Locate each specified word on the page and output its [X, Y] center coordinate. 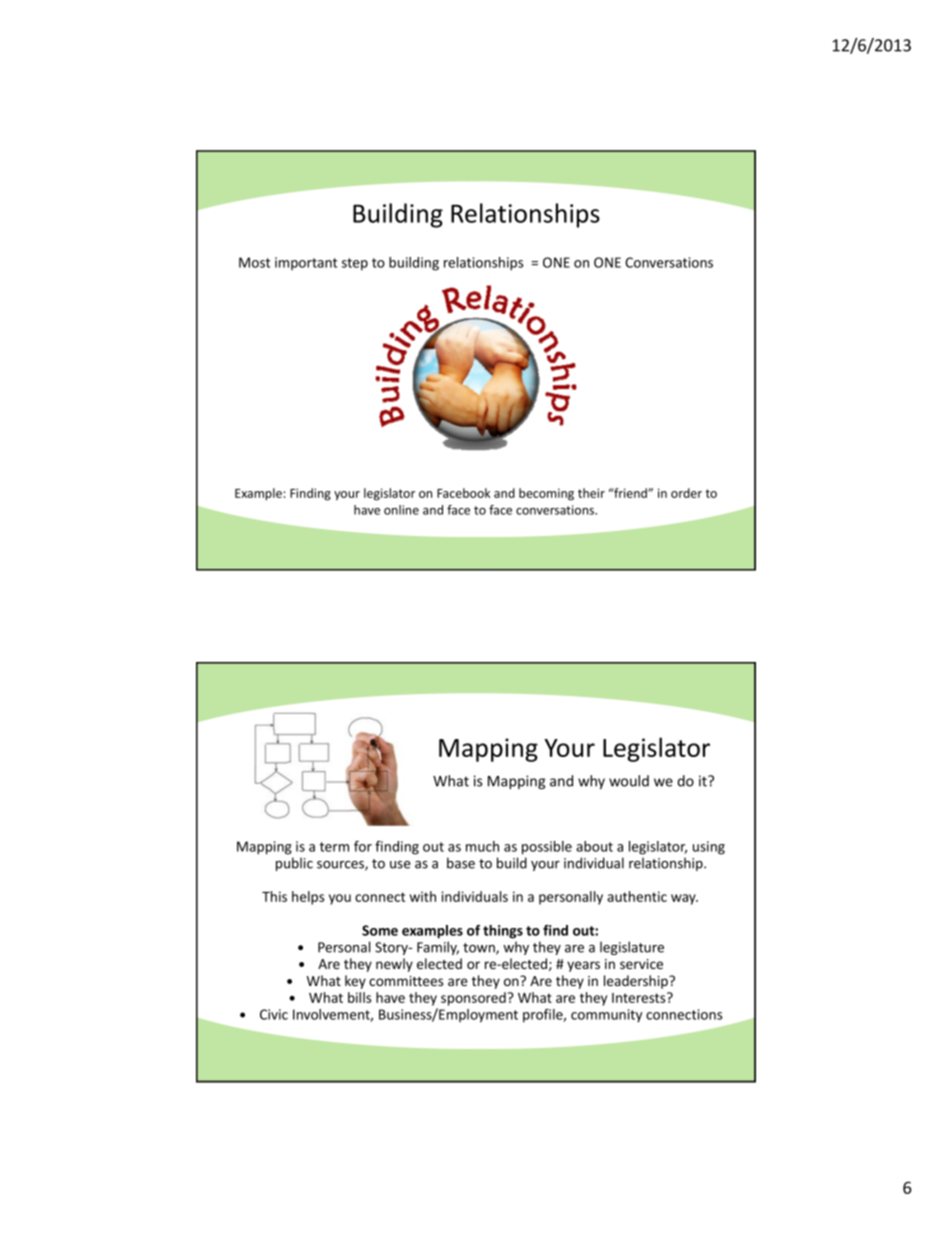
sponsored [474, 999]
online [401, 510]
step [355, 264]
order [686, 493]
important [306, 263]
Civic [274, 1014]
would [629, 781]
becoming [546, 494]
